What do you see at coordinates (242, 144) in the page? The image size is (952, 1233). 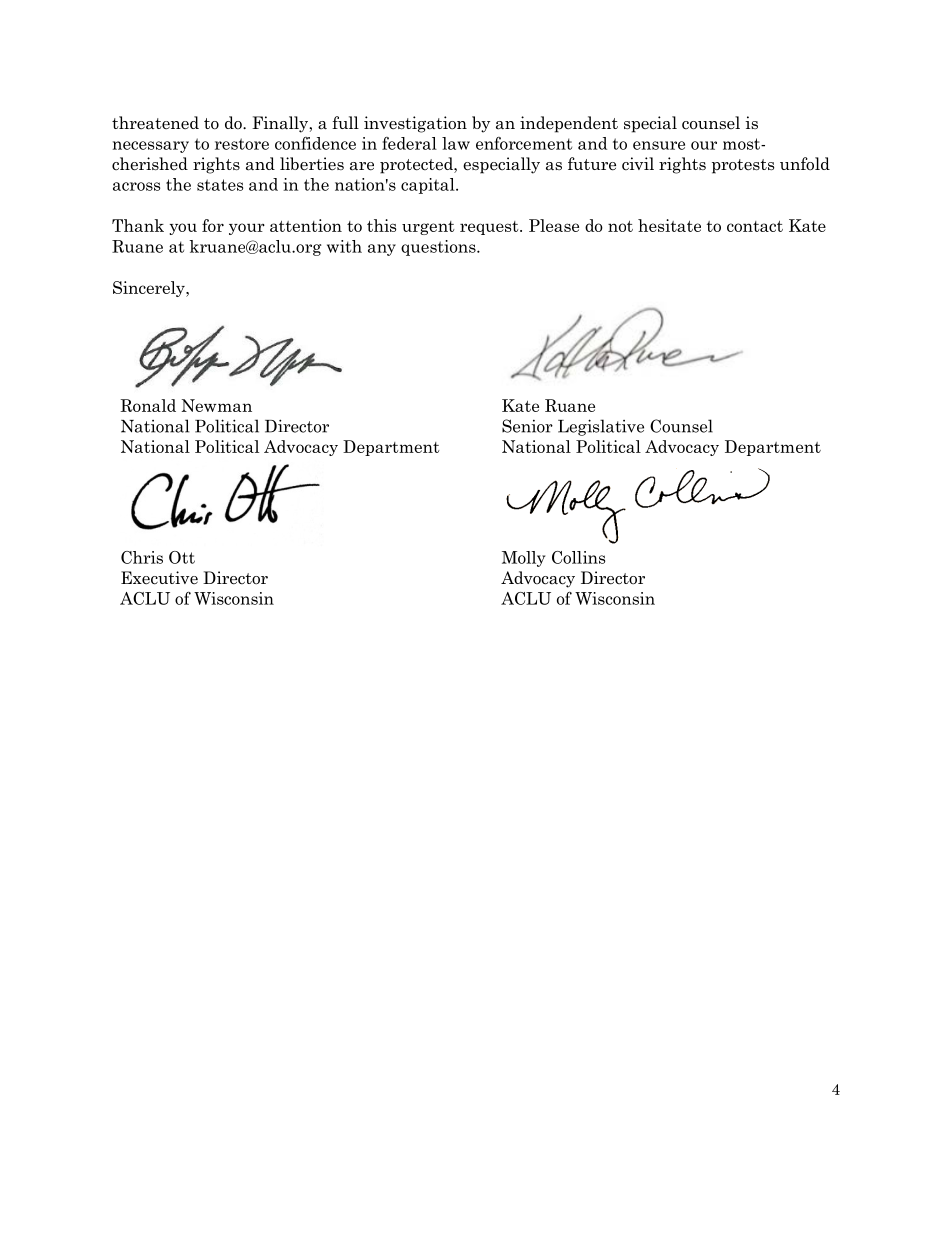 I see `restore` at bounding box center [242, 144].
